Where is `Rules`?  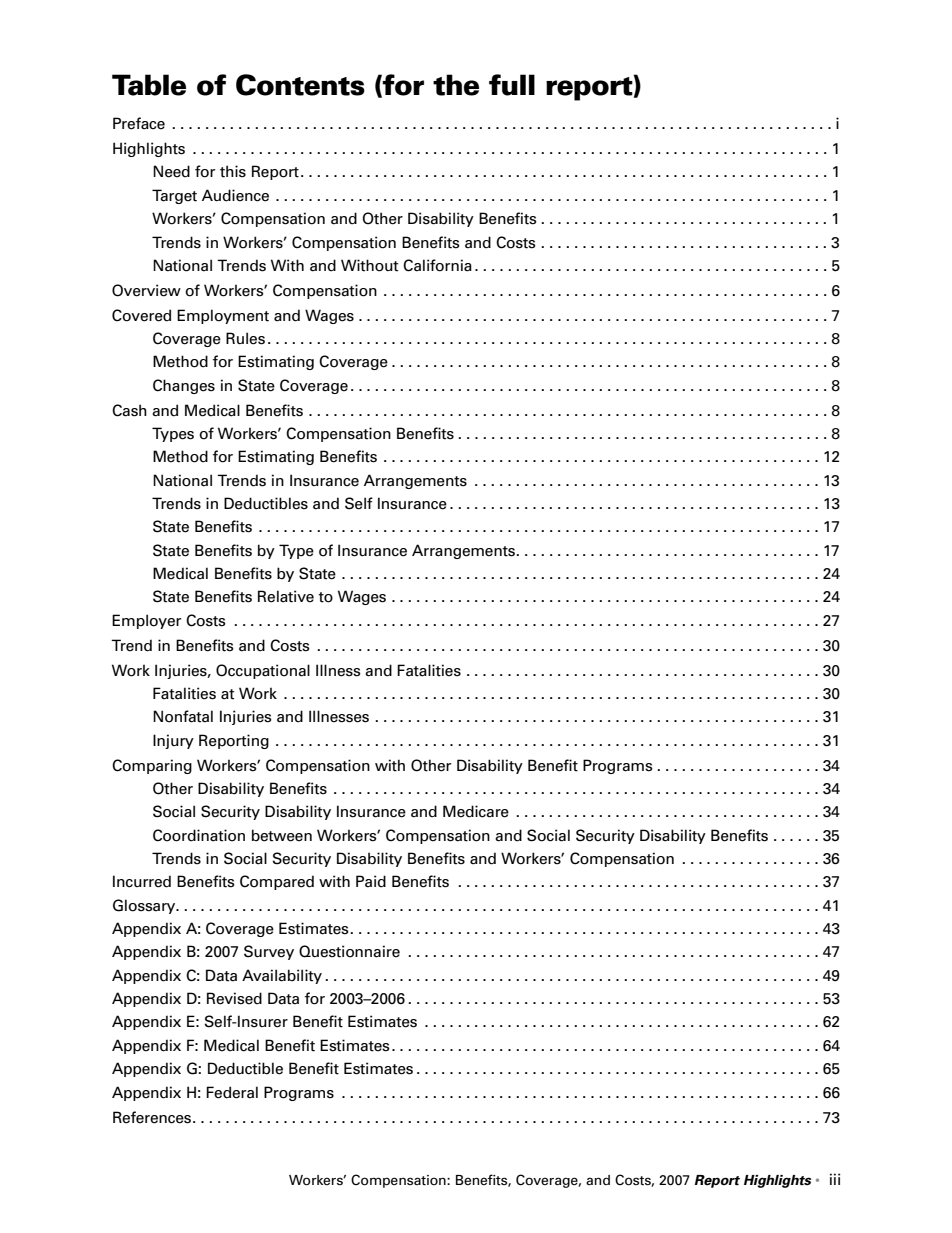
Rules is located at coordinates (245, 338).
